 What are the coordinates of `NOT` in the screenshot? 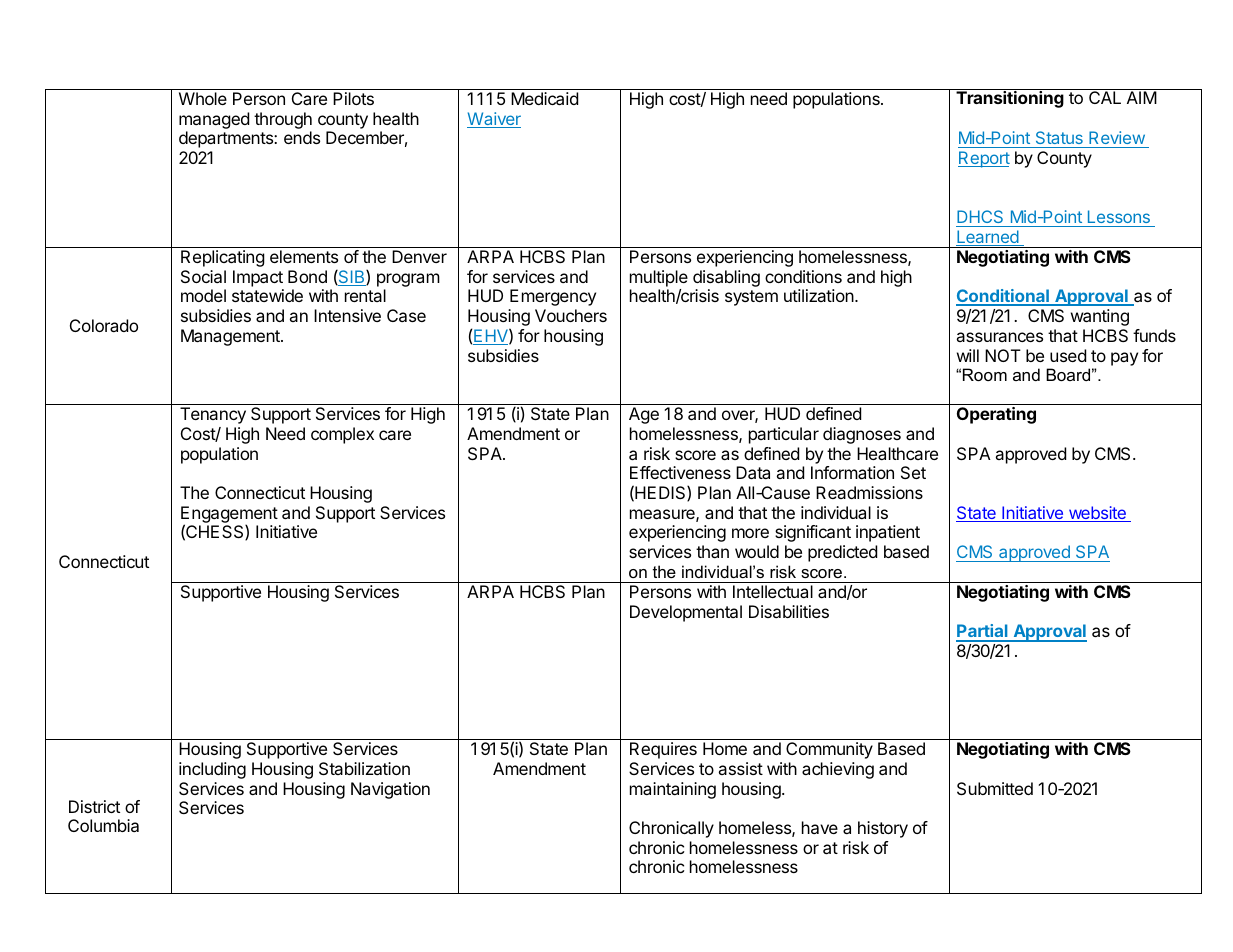 It's located at (1003, 355).
